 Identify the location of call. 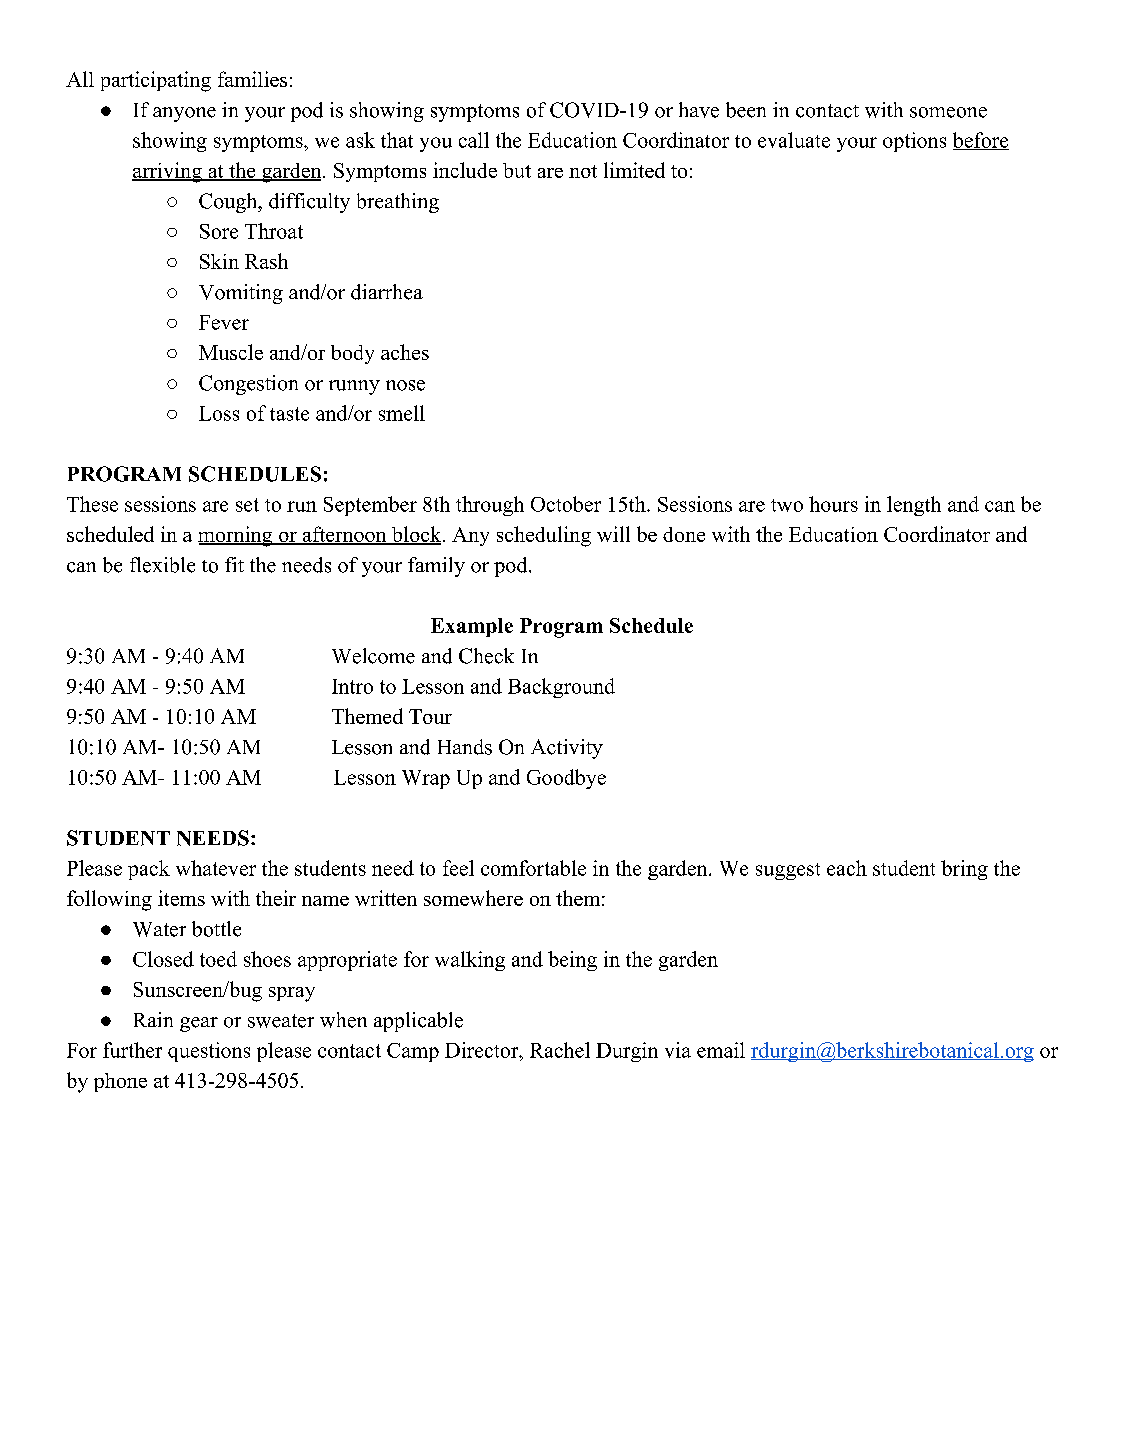
(474, 140).
